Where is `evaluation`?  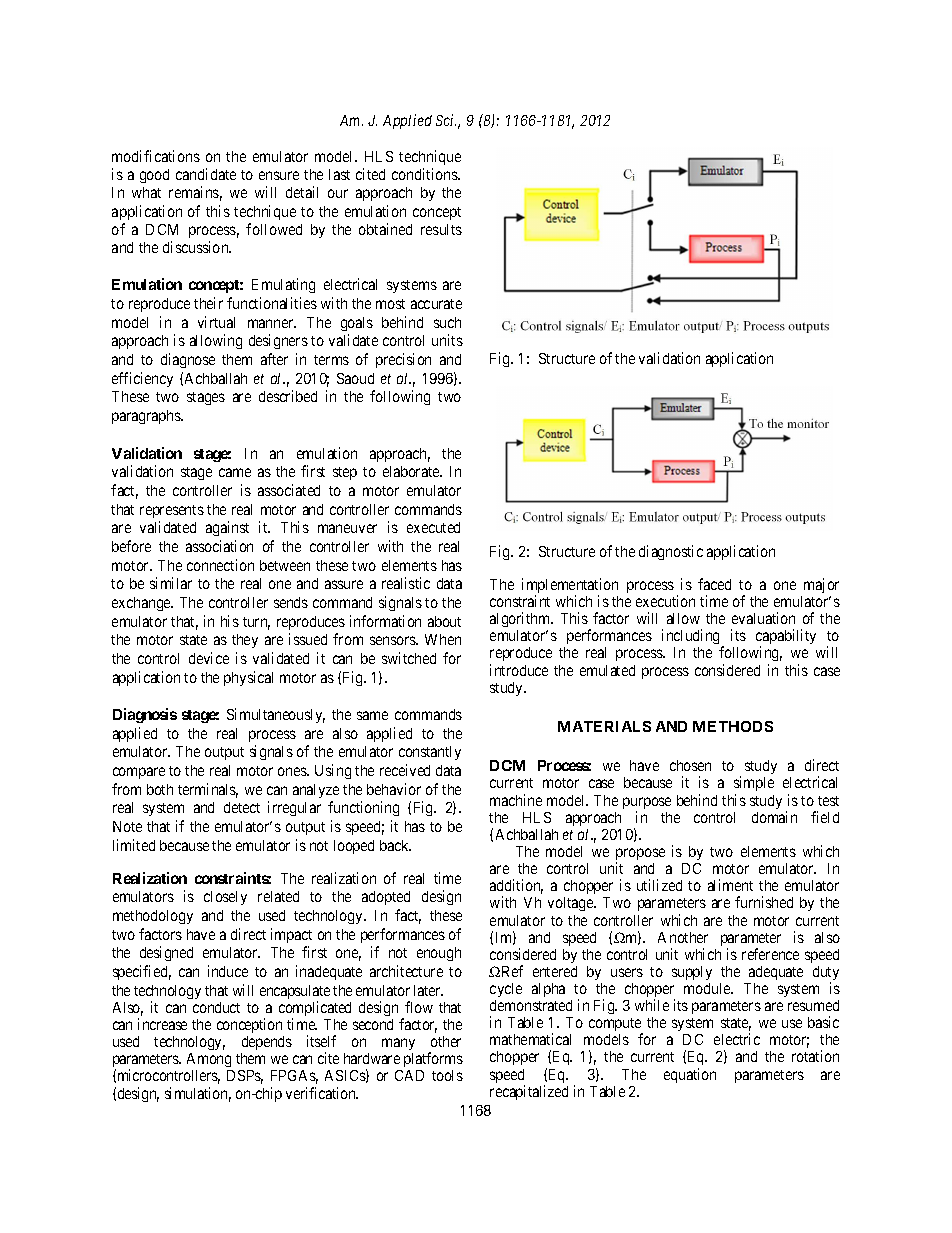
evaluation is located at coordinates (763, 618).
